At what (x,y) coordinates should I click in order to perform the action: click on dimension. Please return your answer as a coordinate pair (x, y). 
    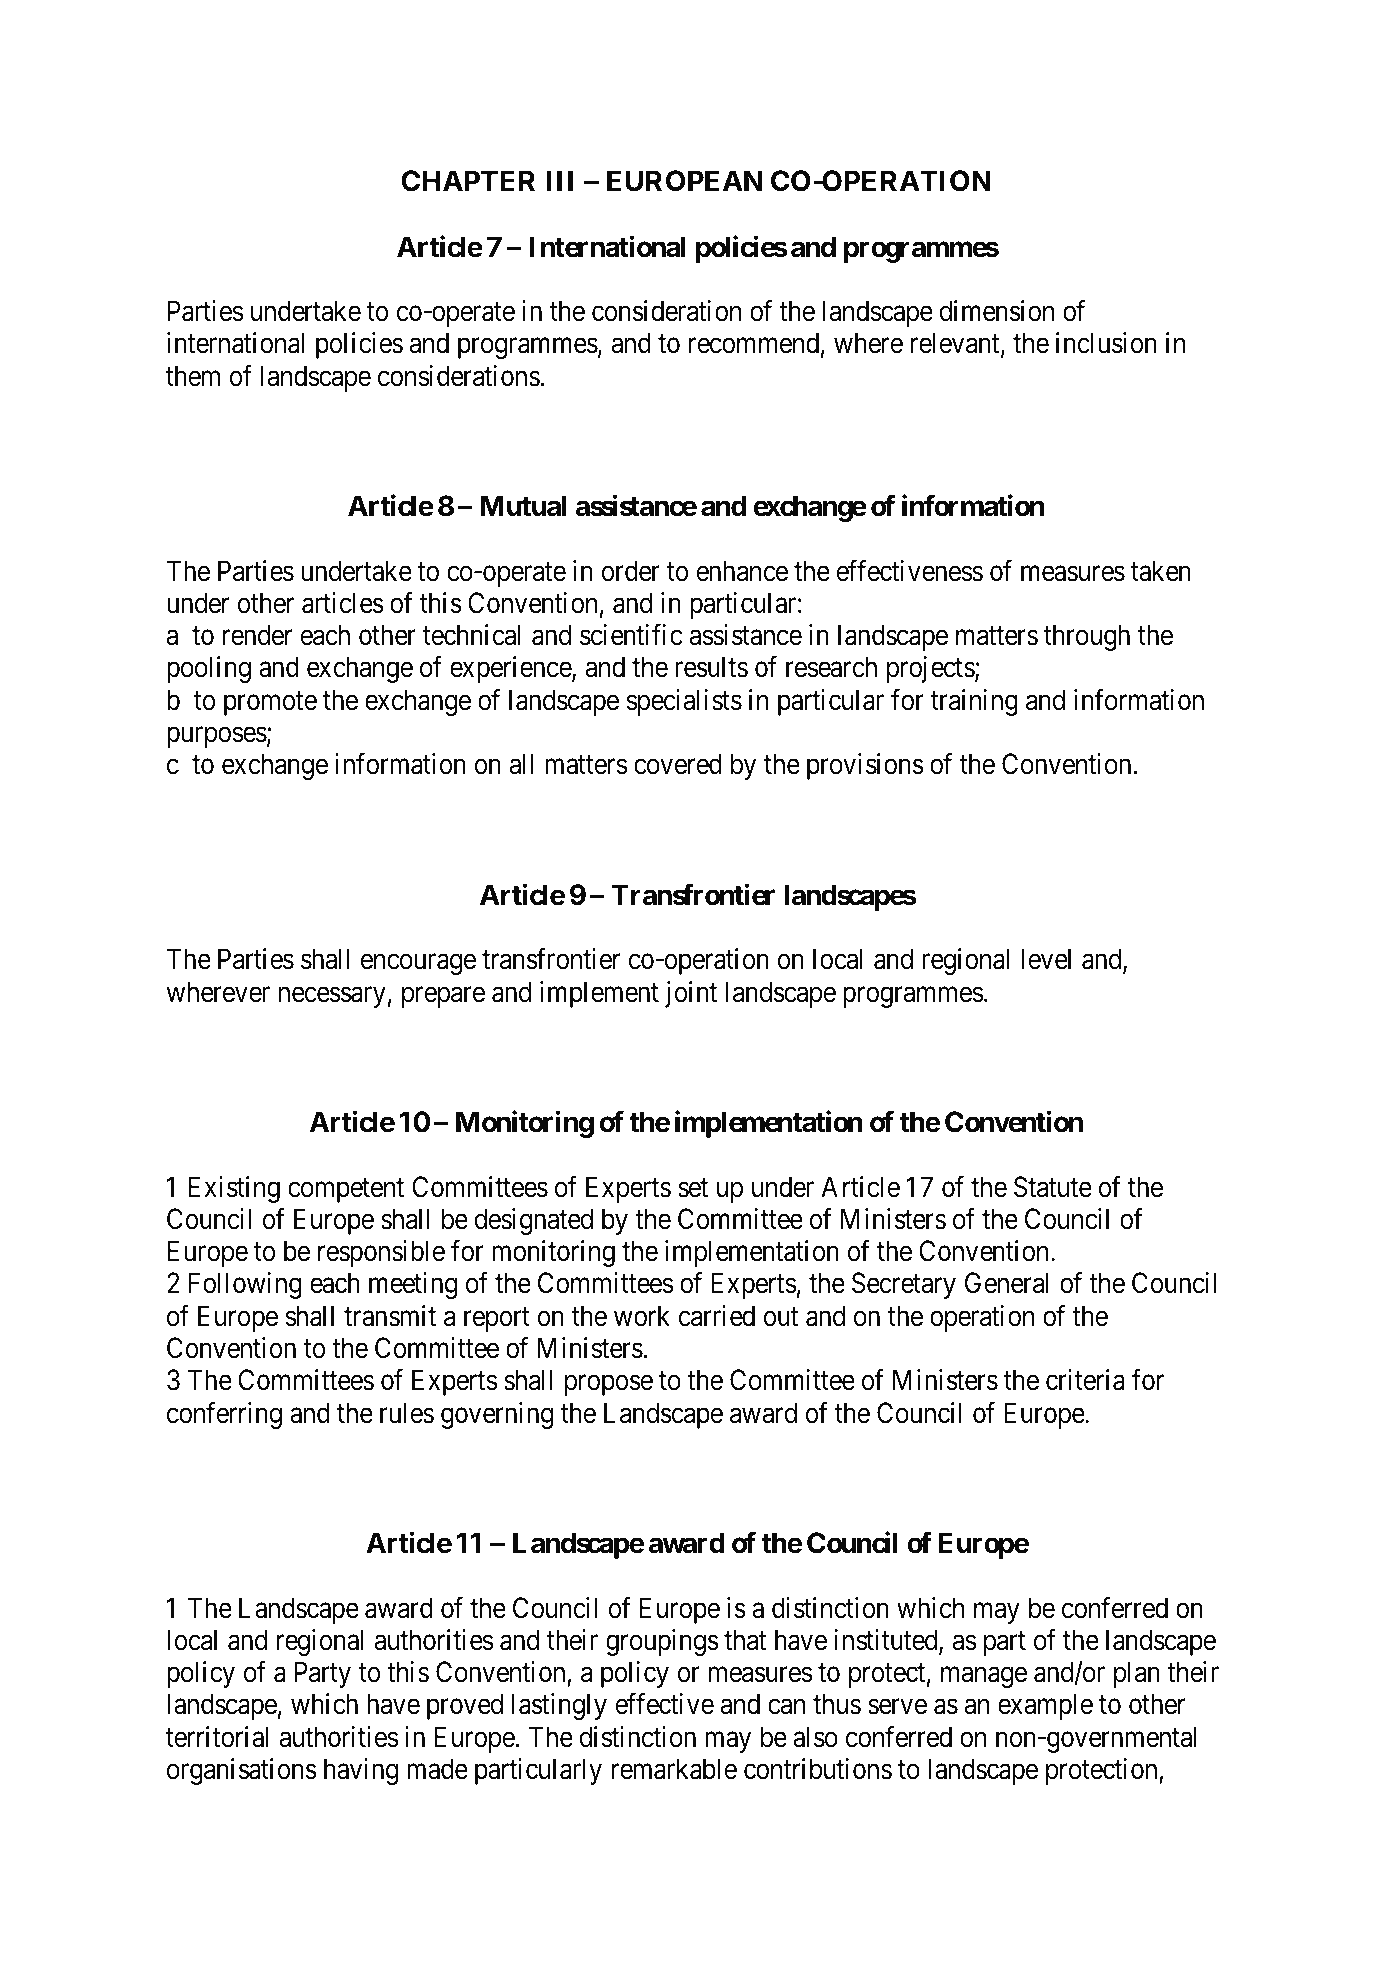
    Looking at the image, I should click on (996, 311).
